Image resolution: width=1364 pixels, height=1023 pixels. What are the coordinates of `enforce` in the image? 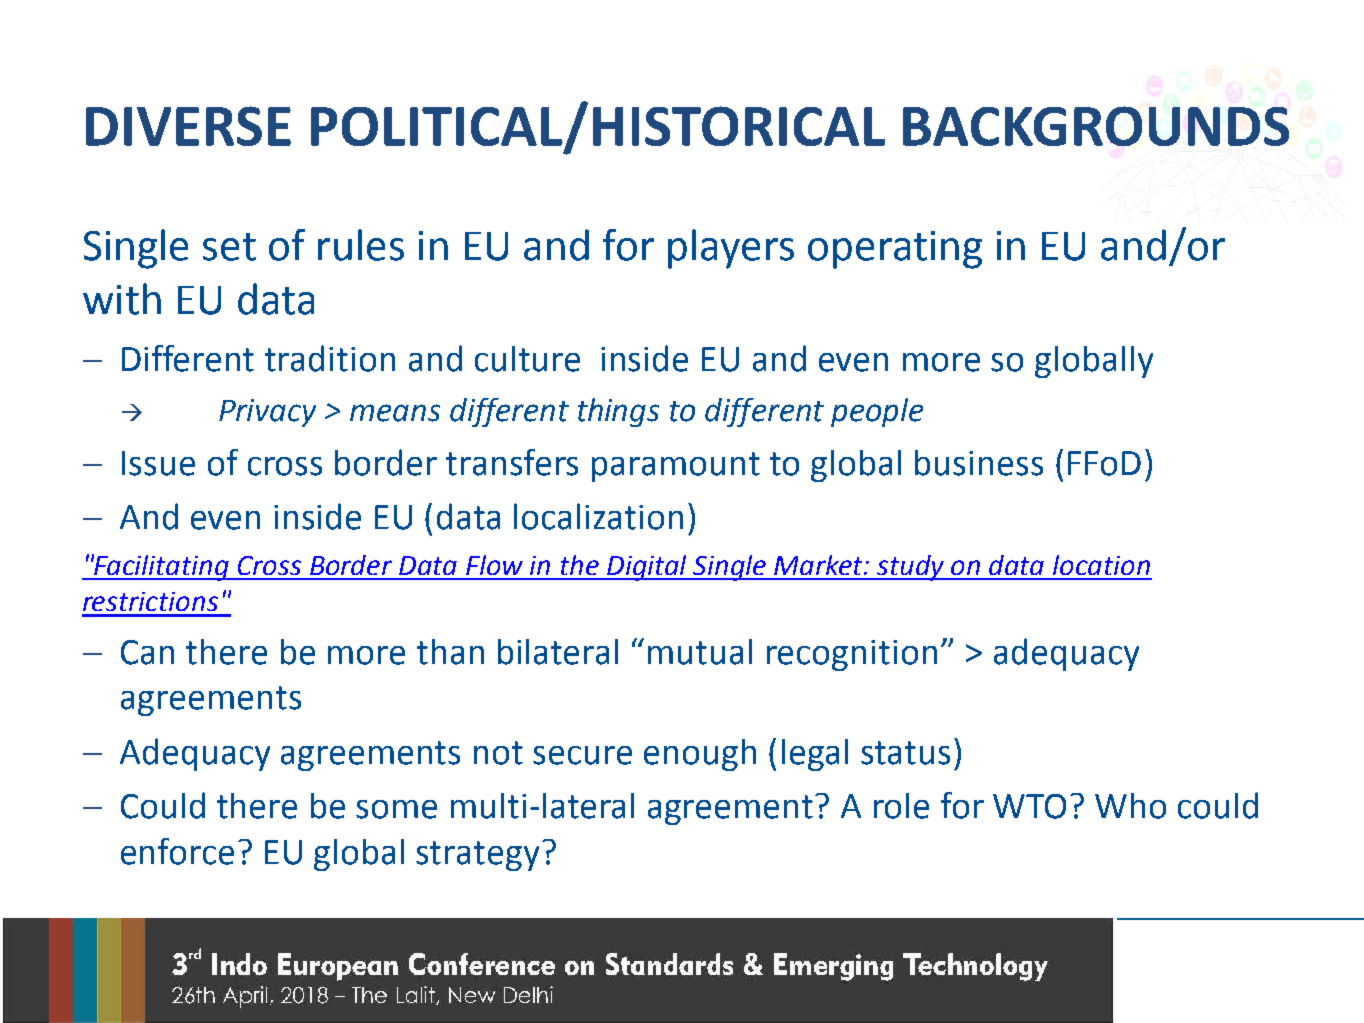 It's located at (177, 851).
